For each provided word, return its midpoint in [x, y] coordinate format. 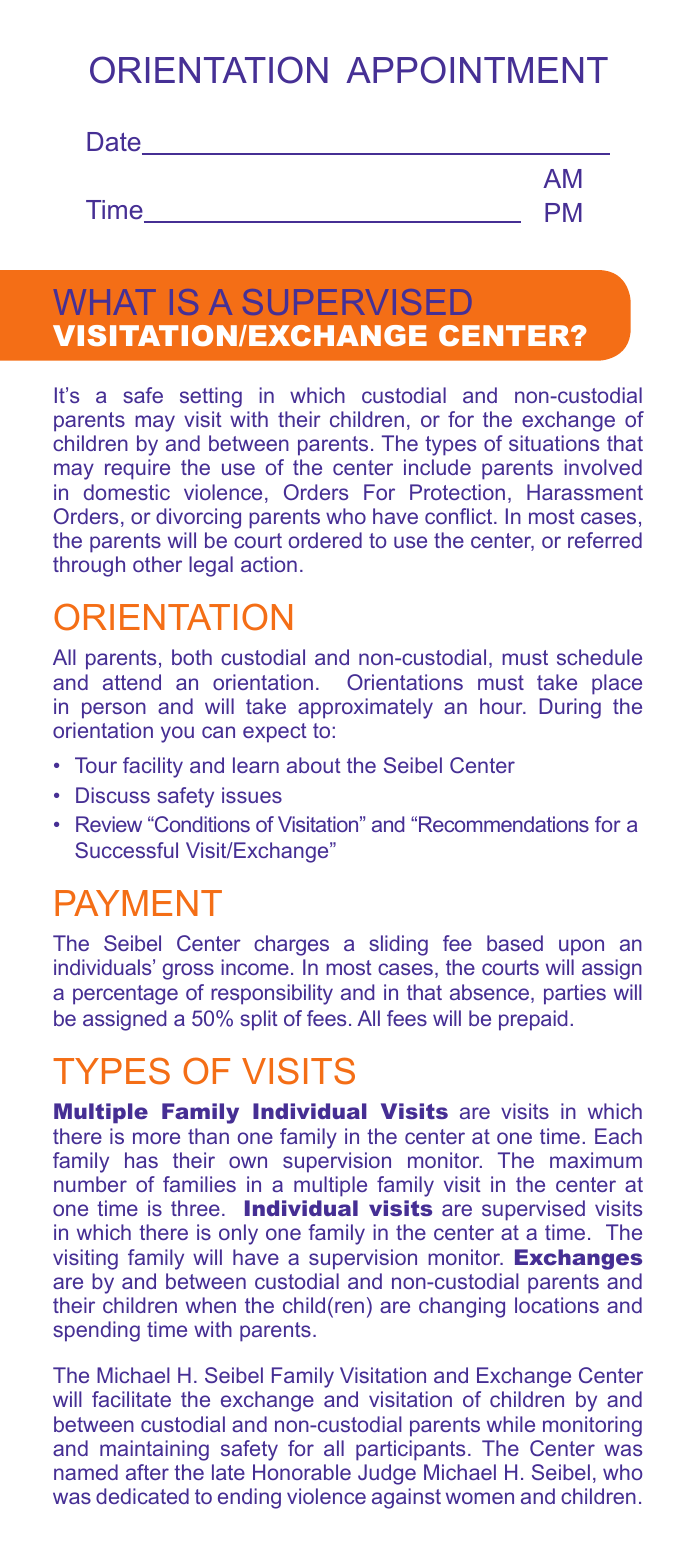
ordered [325, 540]
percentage [125, 995]
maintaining [154, 1450]
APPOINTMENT [477, 70]
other [157, 564]
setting [211, 397]
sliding [398, 945]
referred [605, 540]
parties [575, 994]
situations [554, 443]
